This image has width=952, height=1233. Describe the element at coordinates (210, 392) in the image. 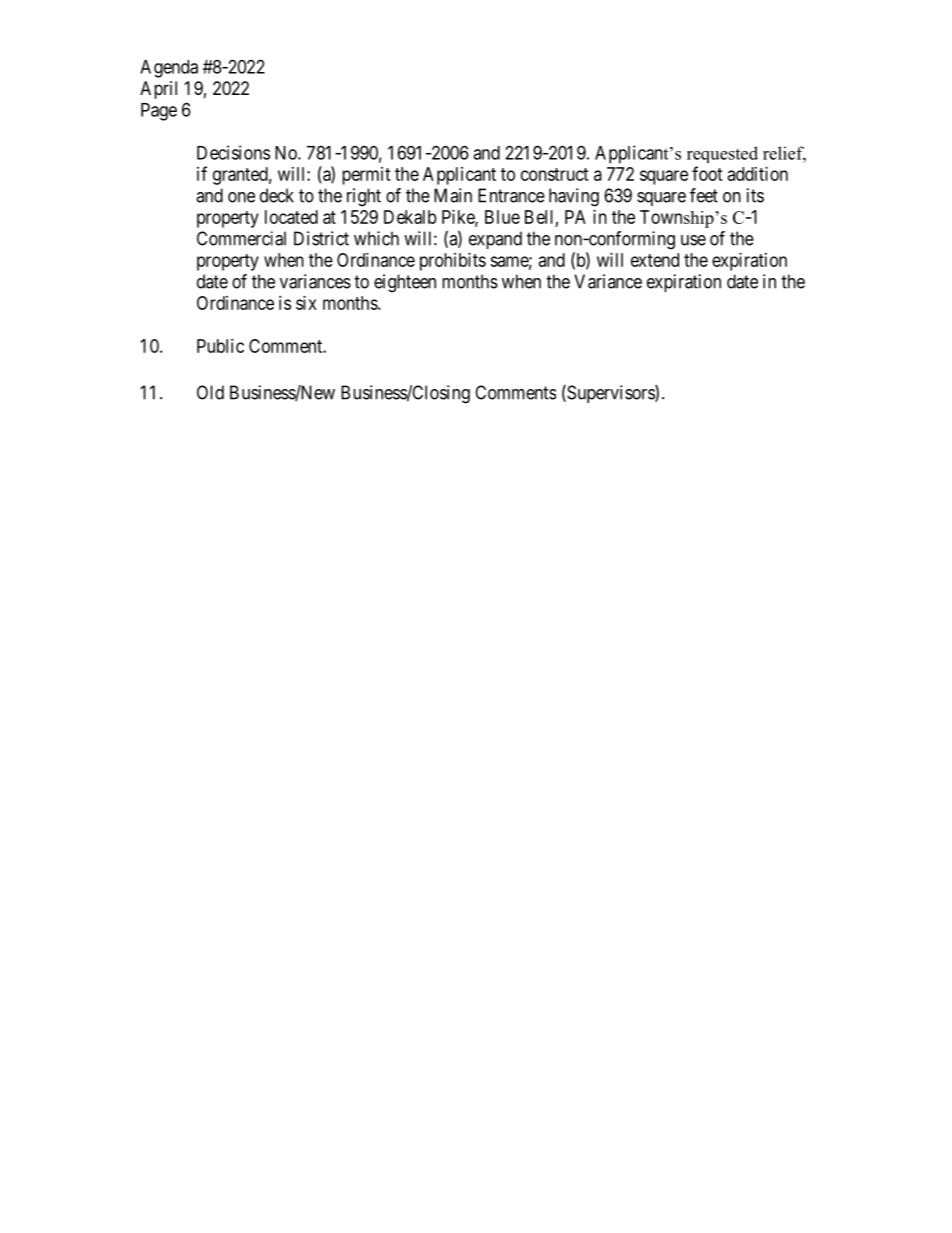

I see `Old` at that location.
